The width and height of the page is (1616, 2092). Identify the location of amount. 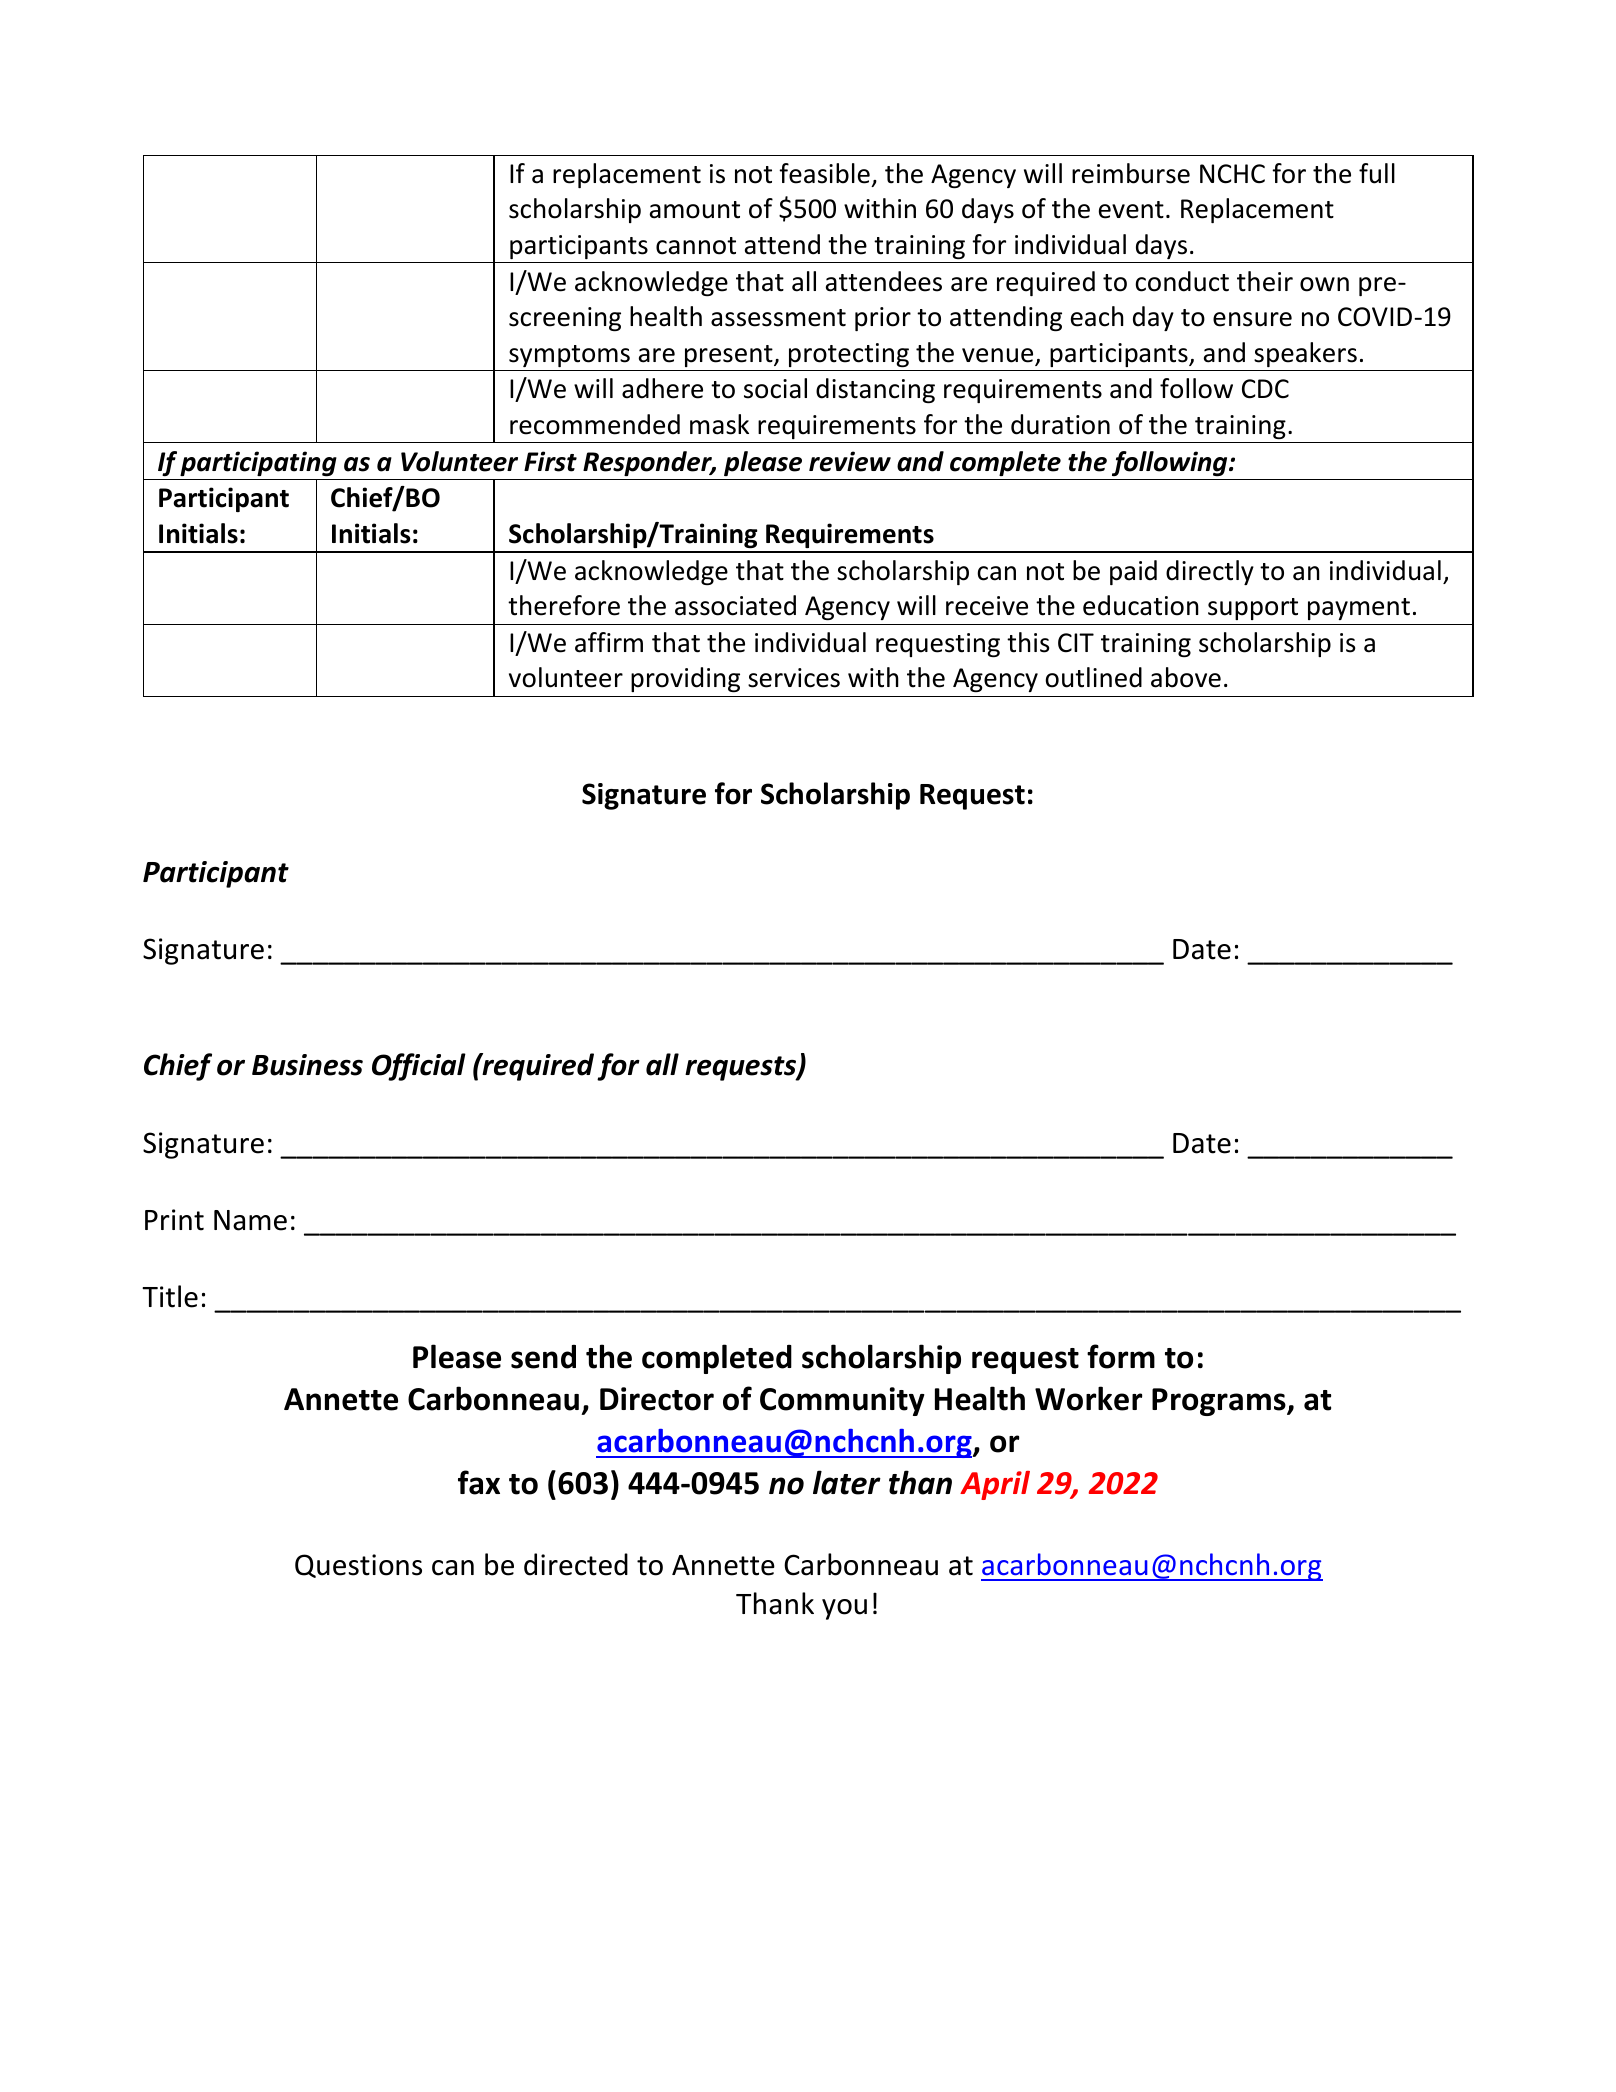
(695, 210).
